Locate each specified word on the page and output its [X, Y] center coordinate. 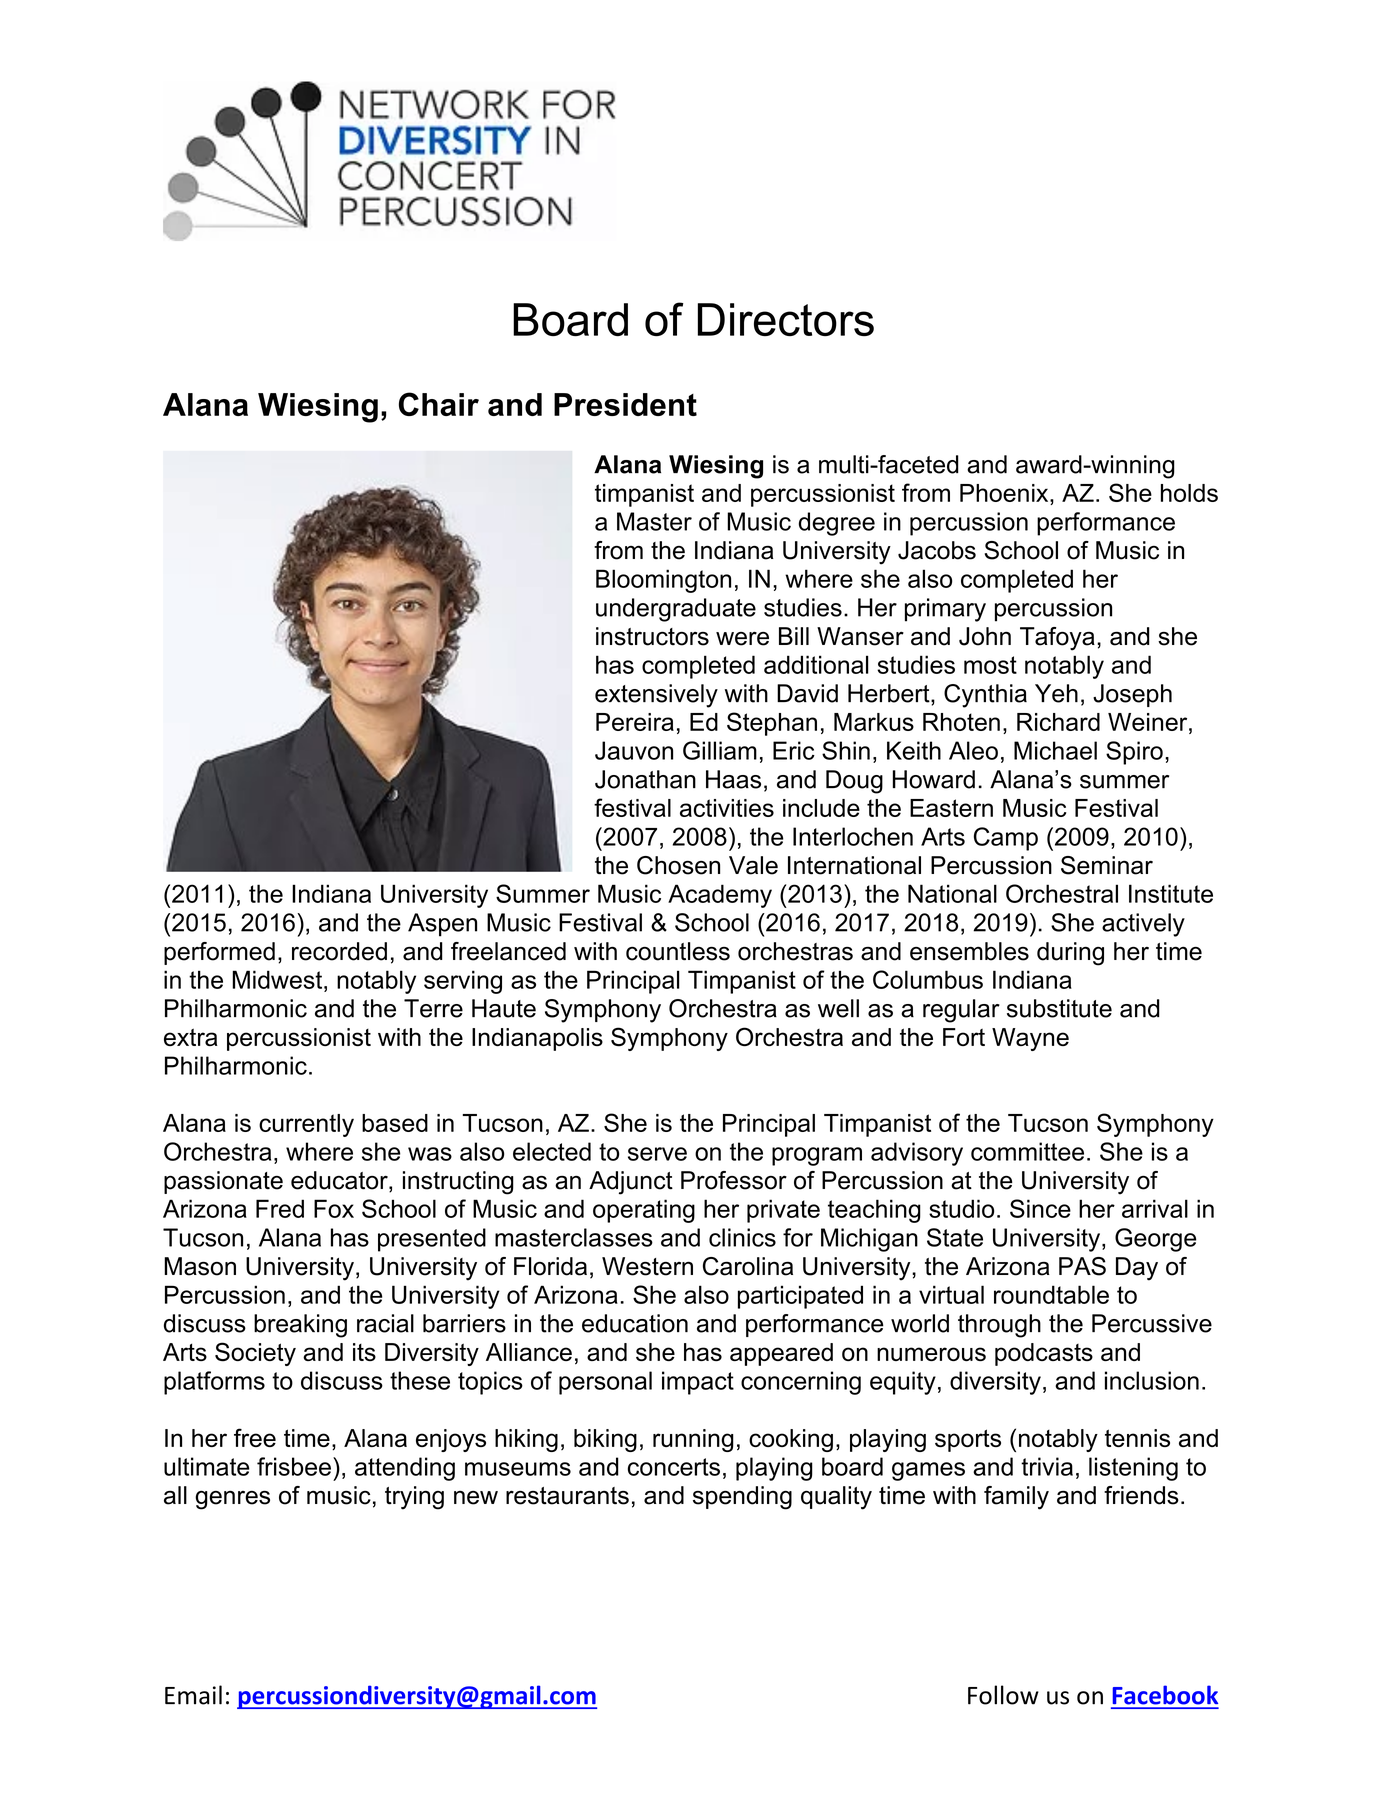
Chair [439, 404]
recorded [339, 951]
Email [193, 1695]
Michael [1055, 750]
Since [1040, 1208]
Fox [334, 1208]
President [625, 404]
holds [1189, 493]
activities [727, 808]
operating [644, 1211]
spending [742, 1498]
